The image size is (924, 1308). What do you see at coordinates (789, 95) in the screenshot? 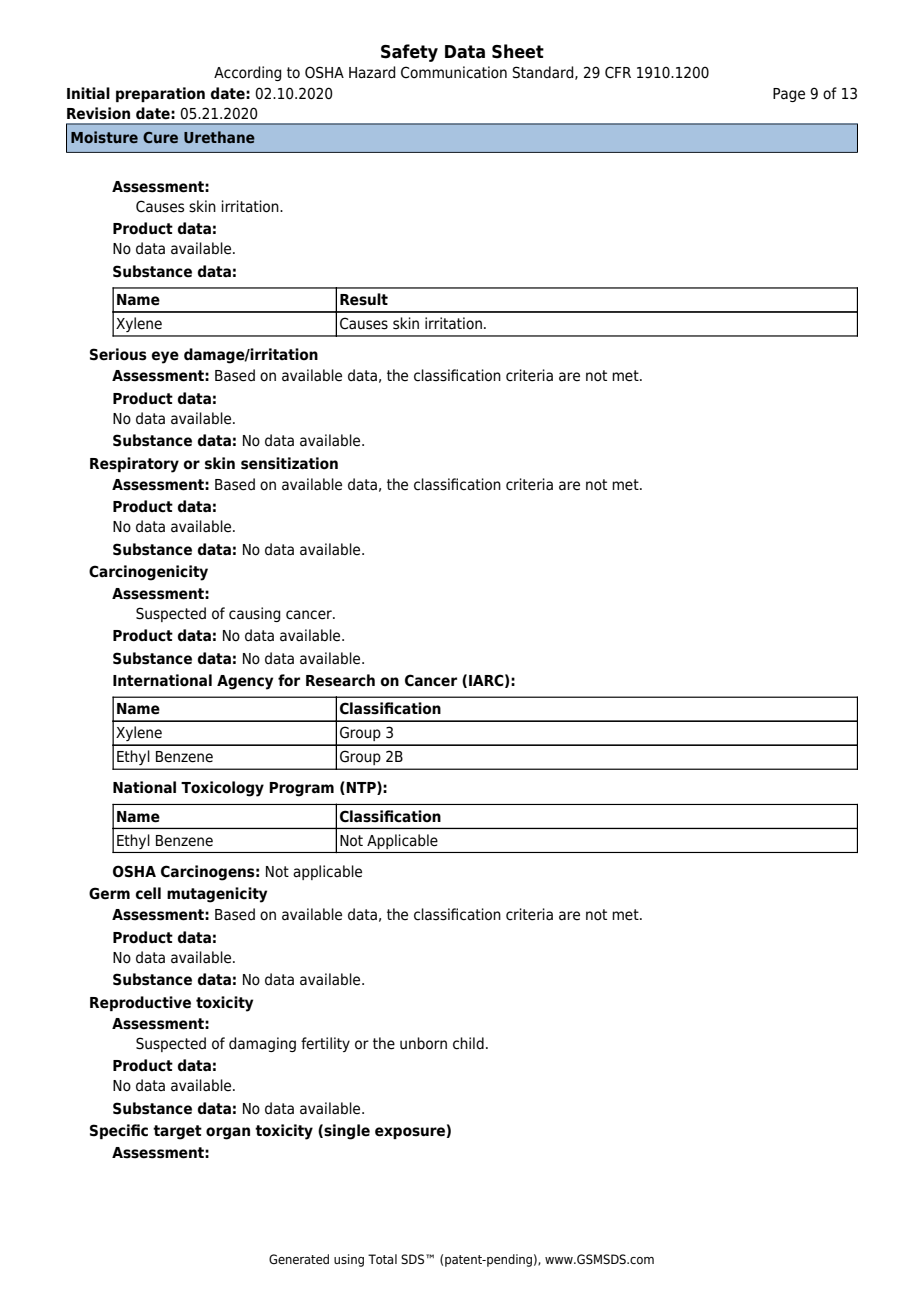
I see `Page` at bounding box center [789, 95].
